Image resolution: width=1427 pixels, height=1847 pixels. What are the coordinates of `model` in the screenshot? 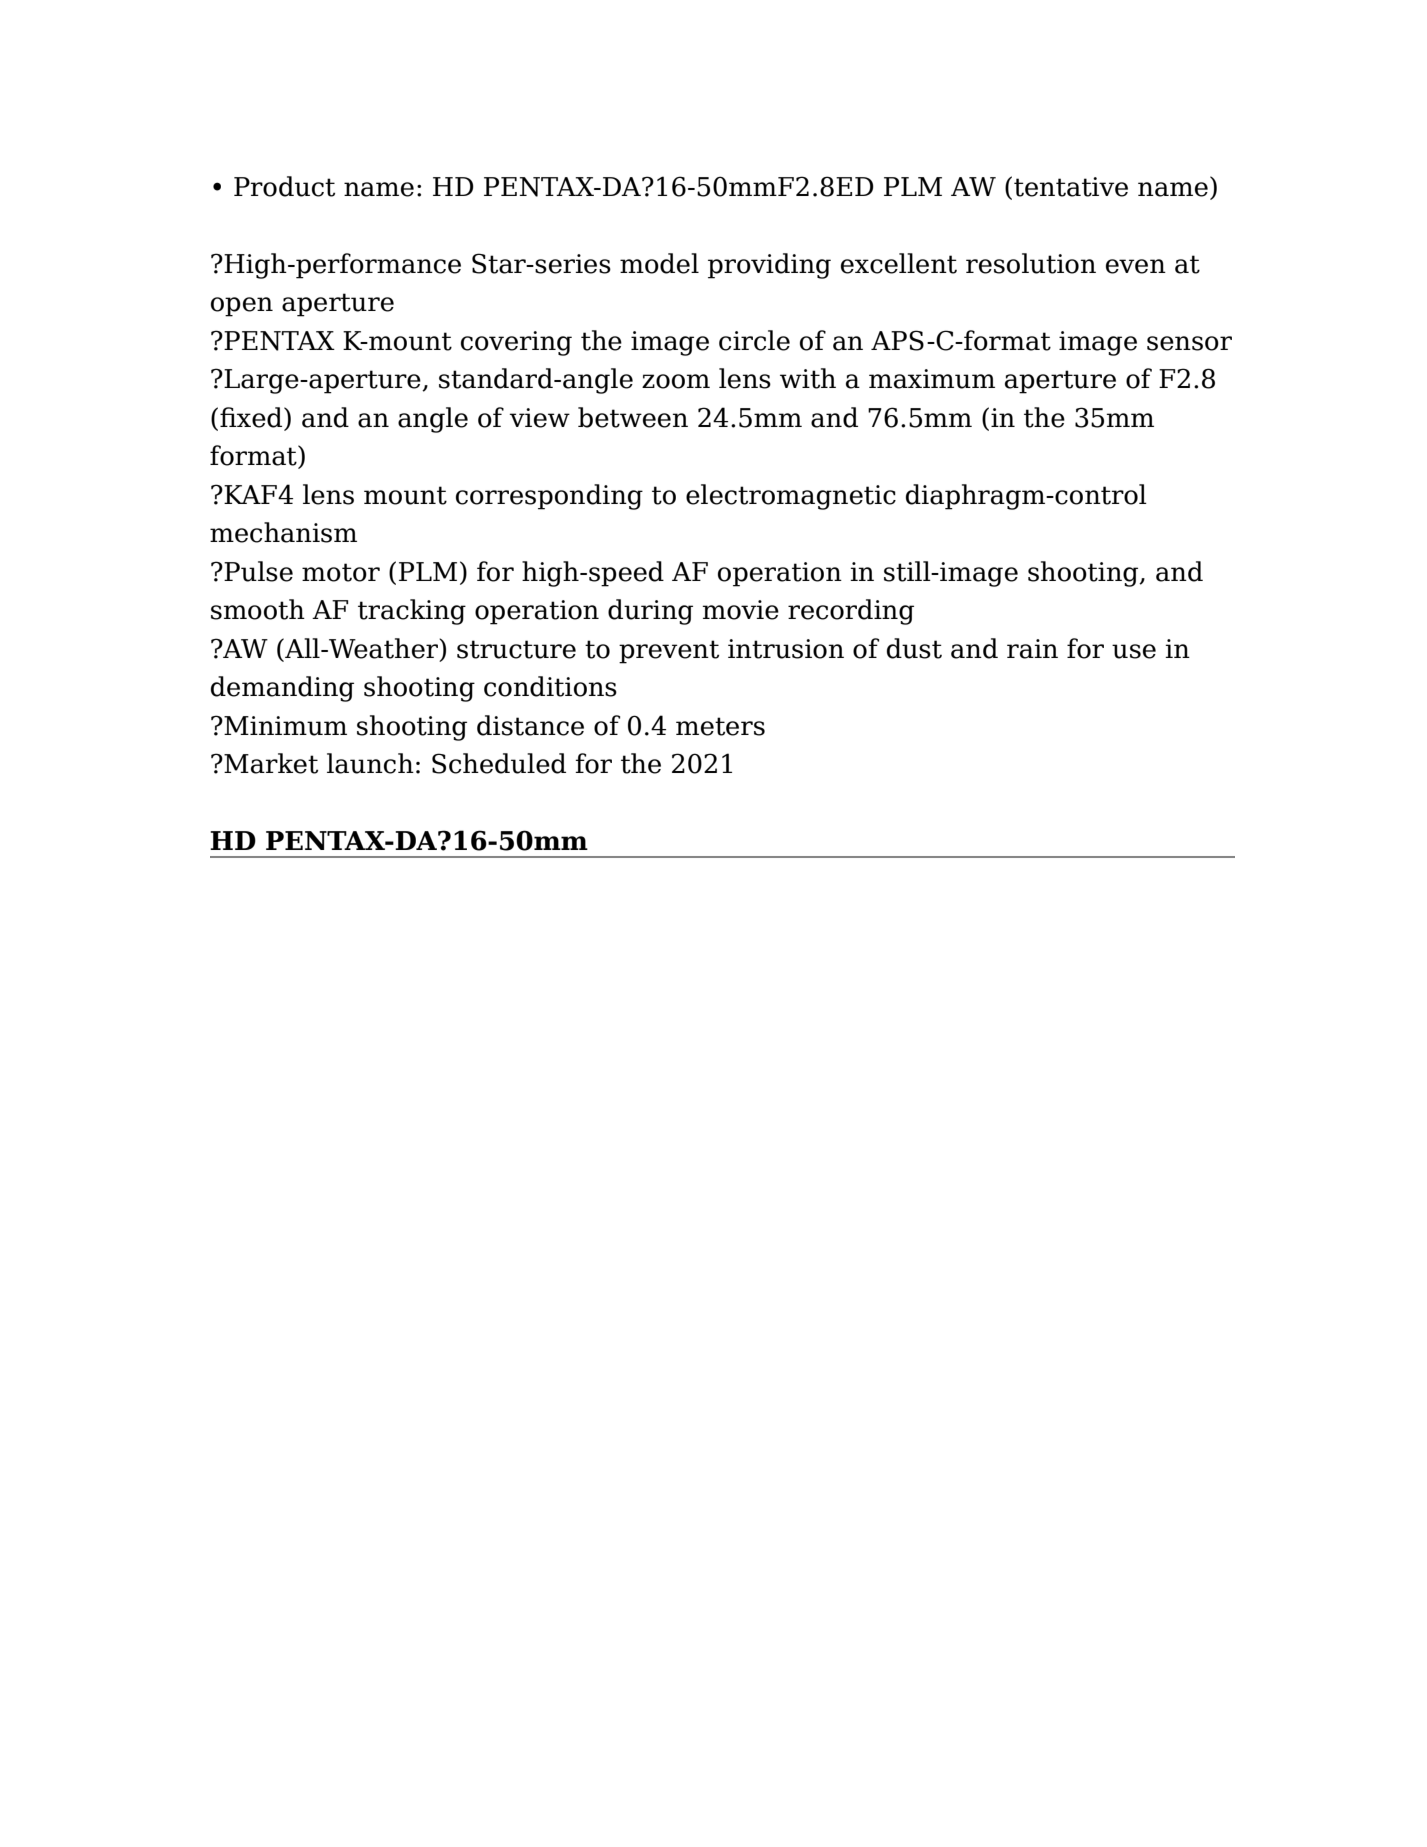 It's located at (659, 263).
